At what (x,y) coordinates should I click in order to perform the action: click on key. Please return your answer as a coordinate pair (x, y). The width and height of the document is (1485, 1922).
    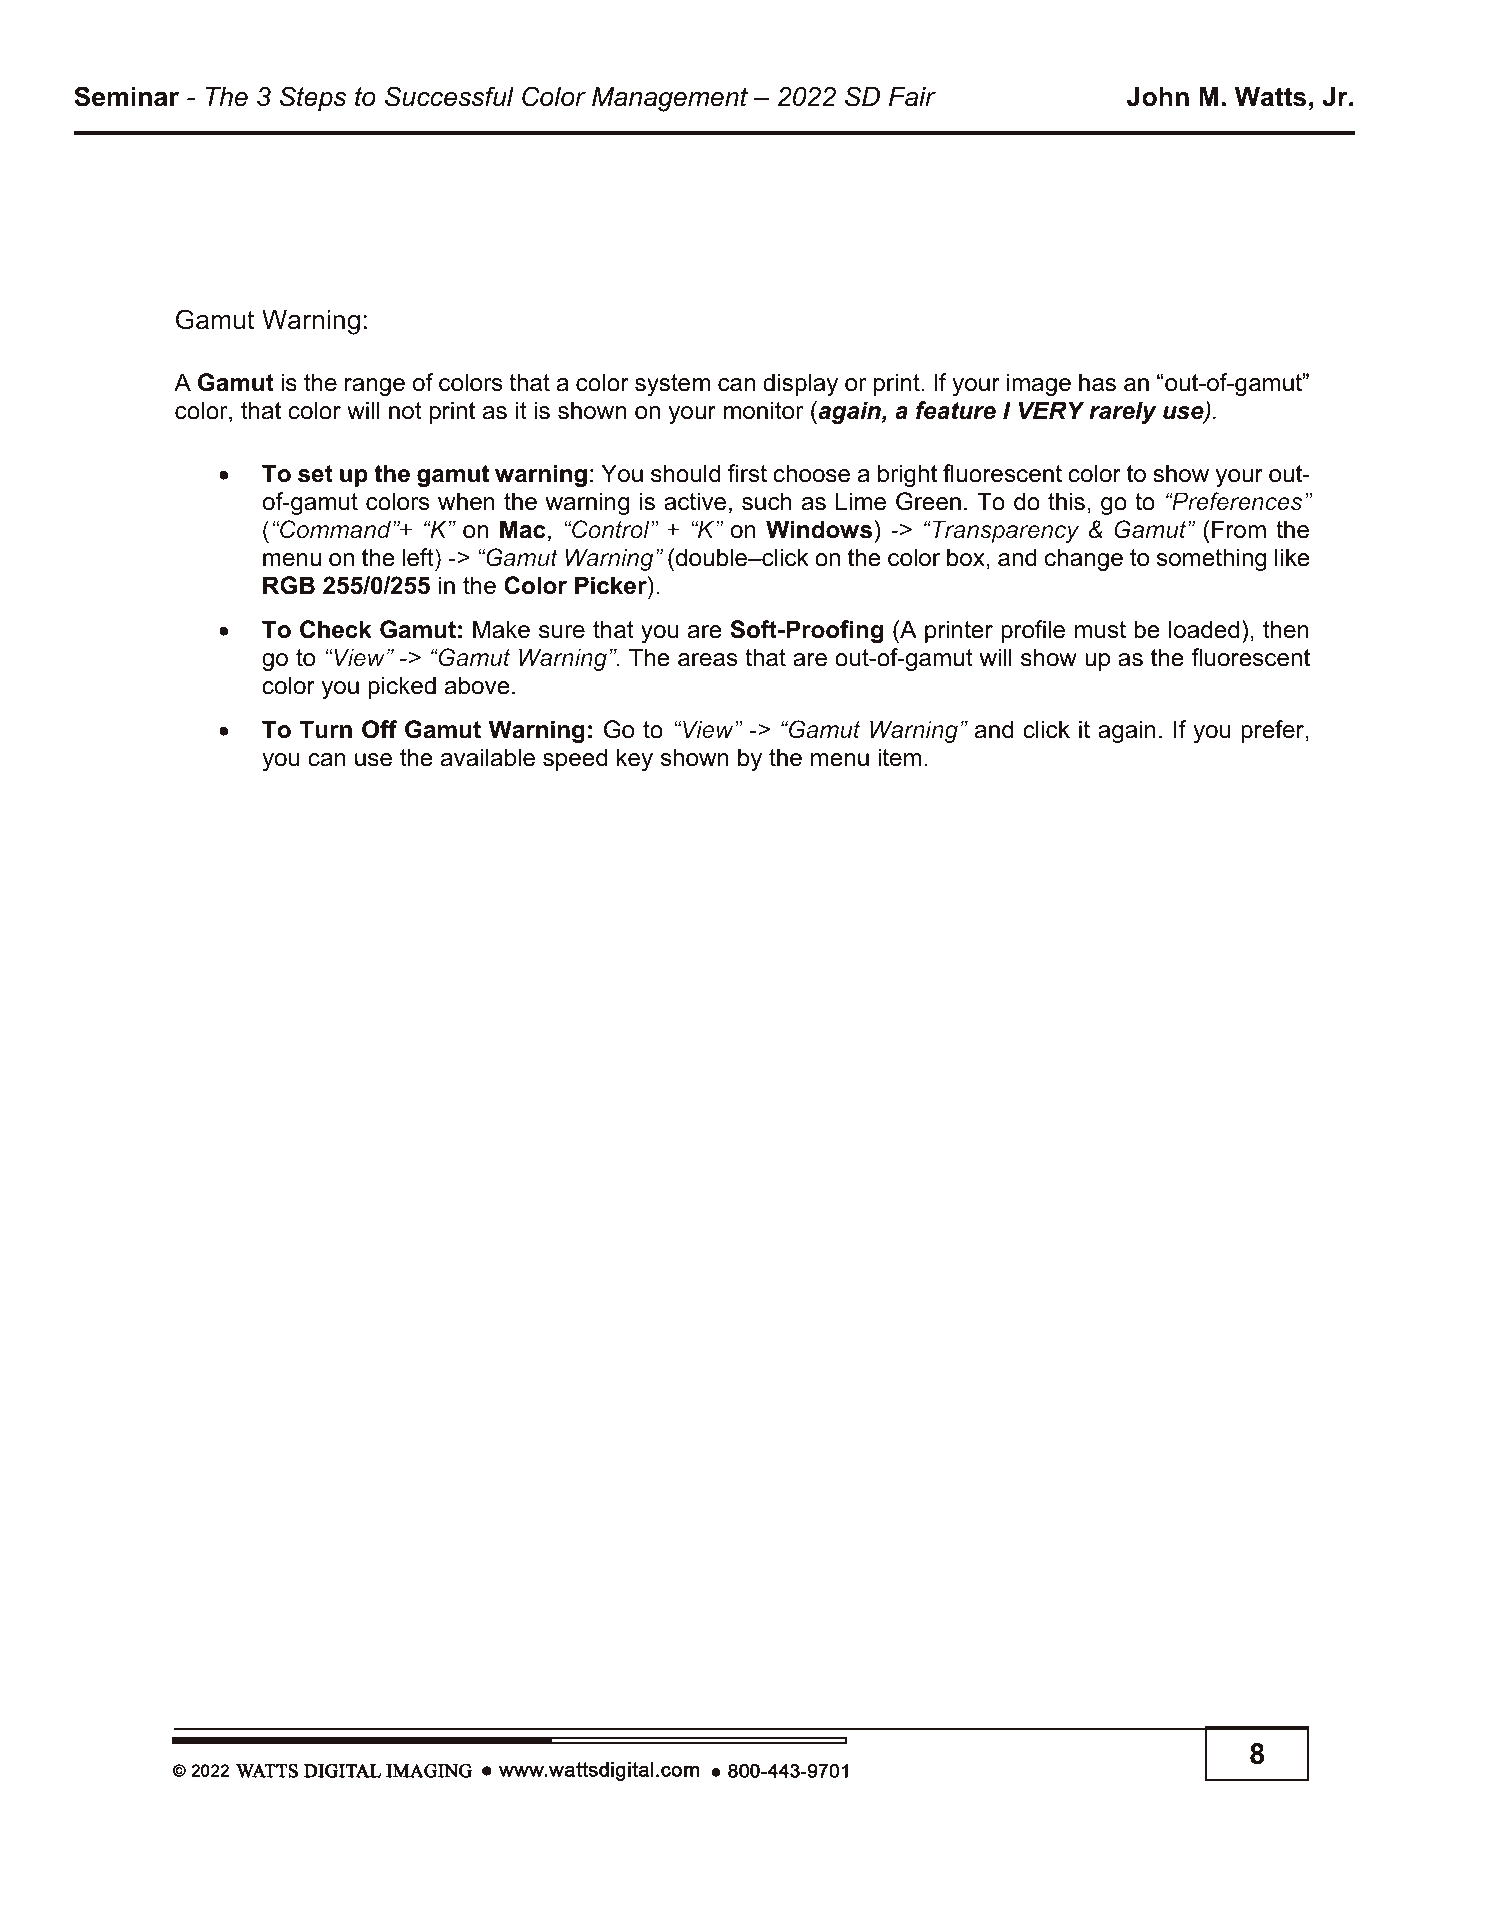
    Looking at the image, I should click on (635, 759).
